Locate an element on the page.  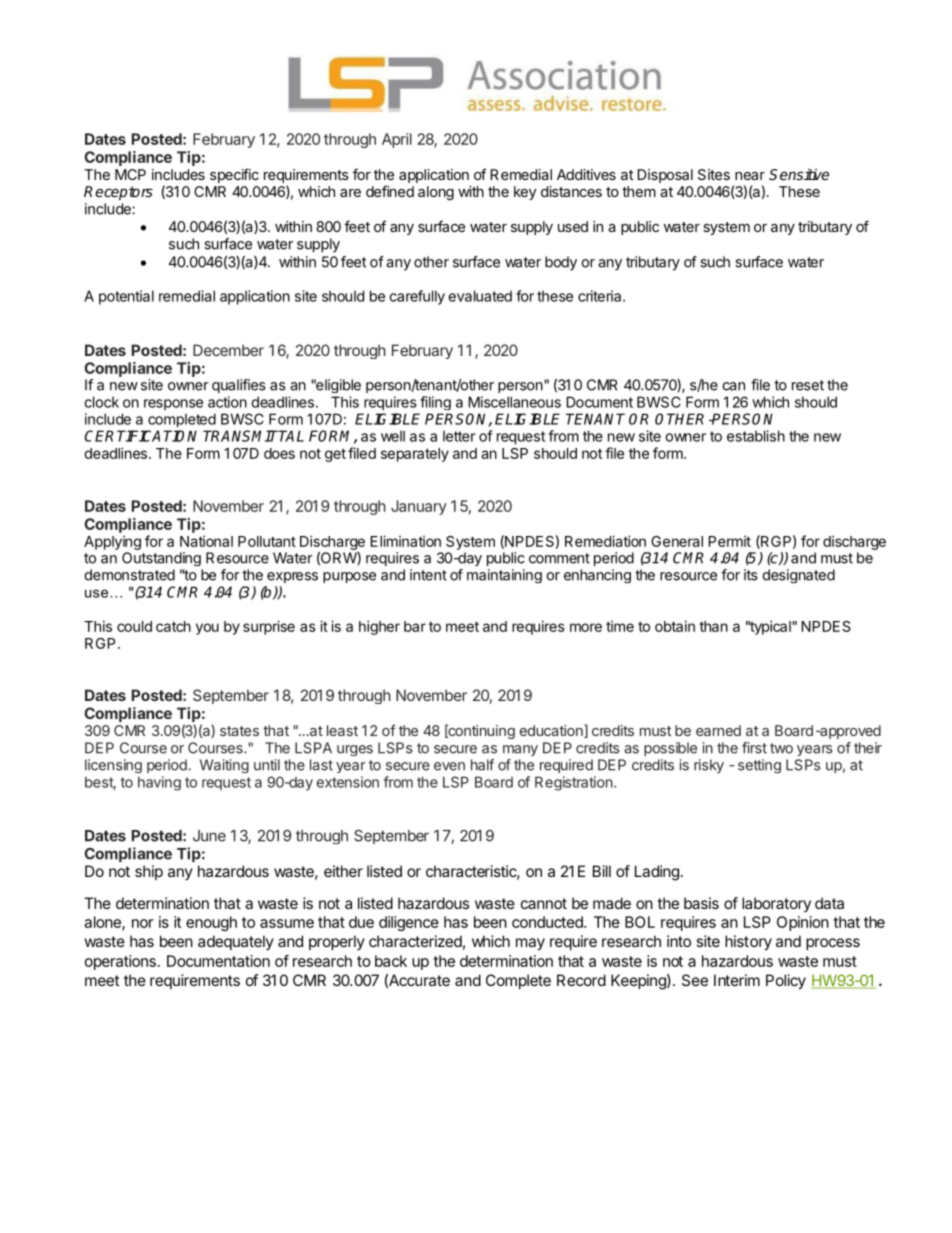
maintaining is located at coordinates (504, 576).
